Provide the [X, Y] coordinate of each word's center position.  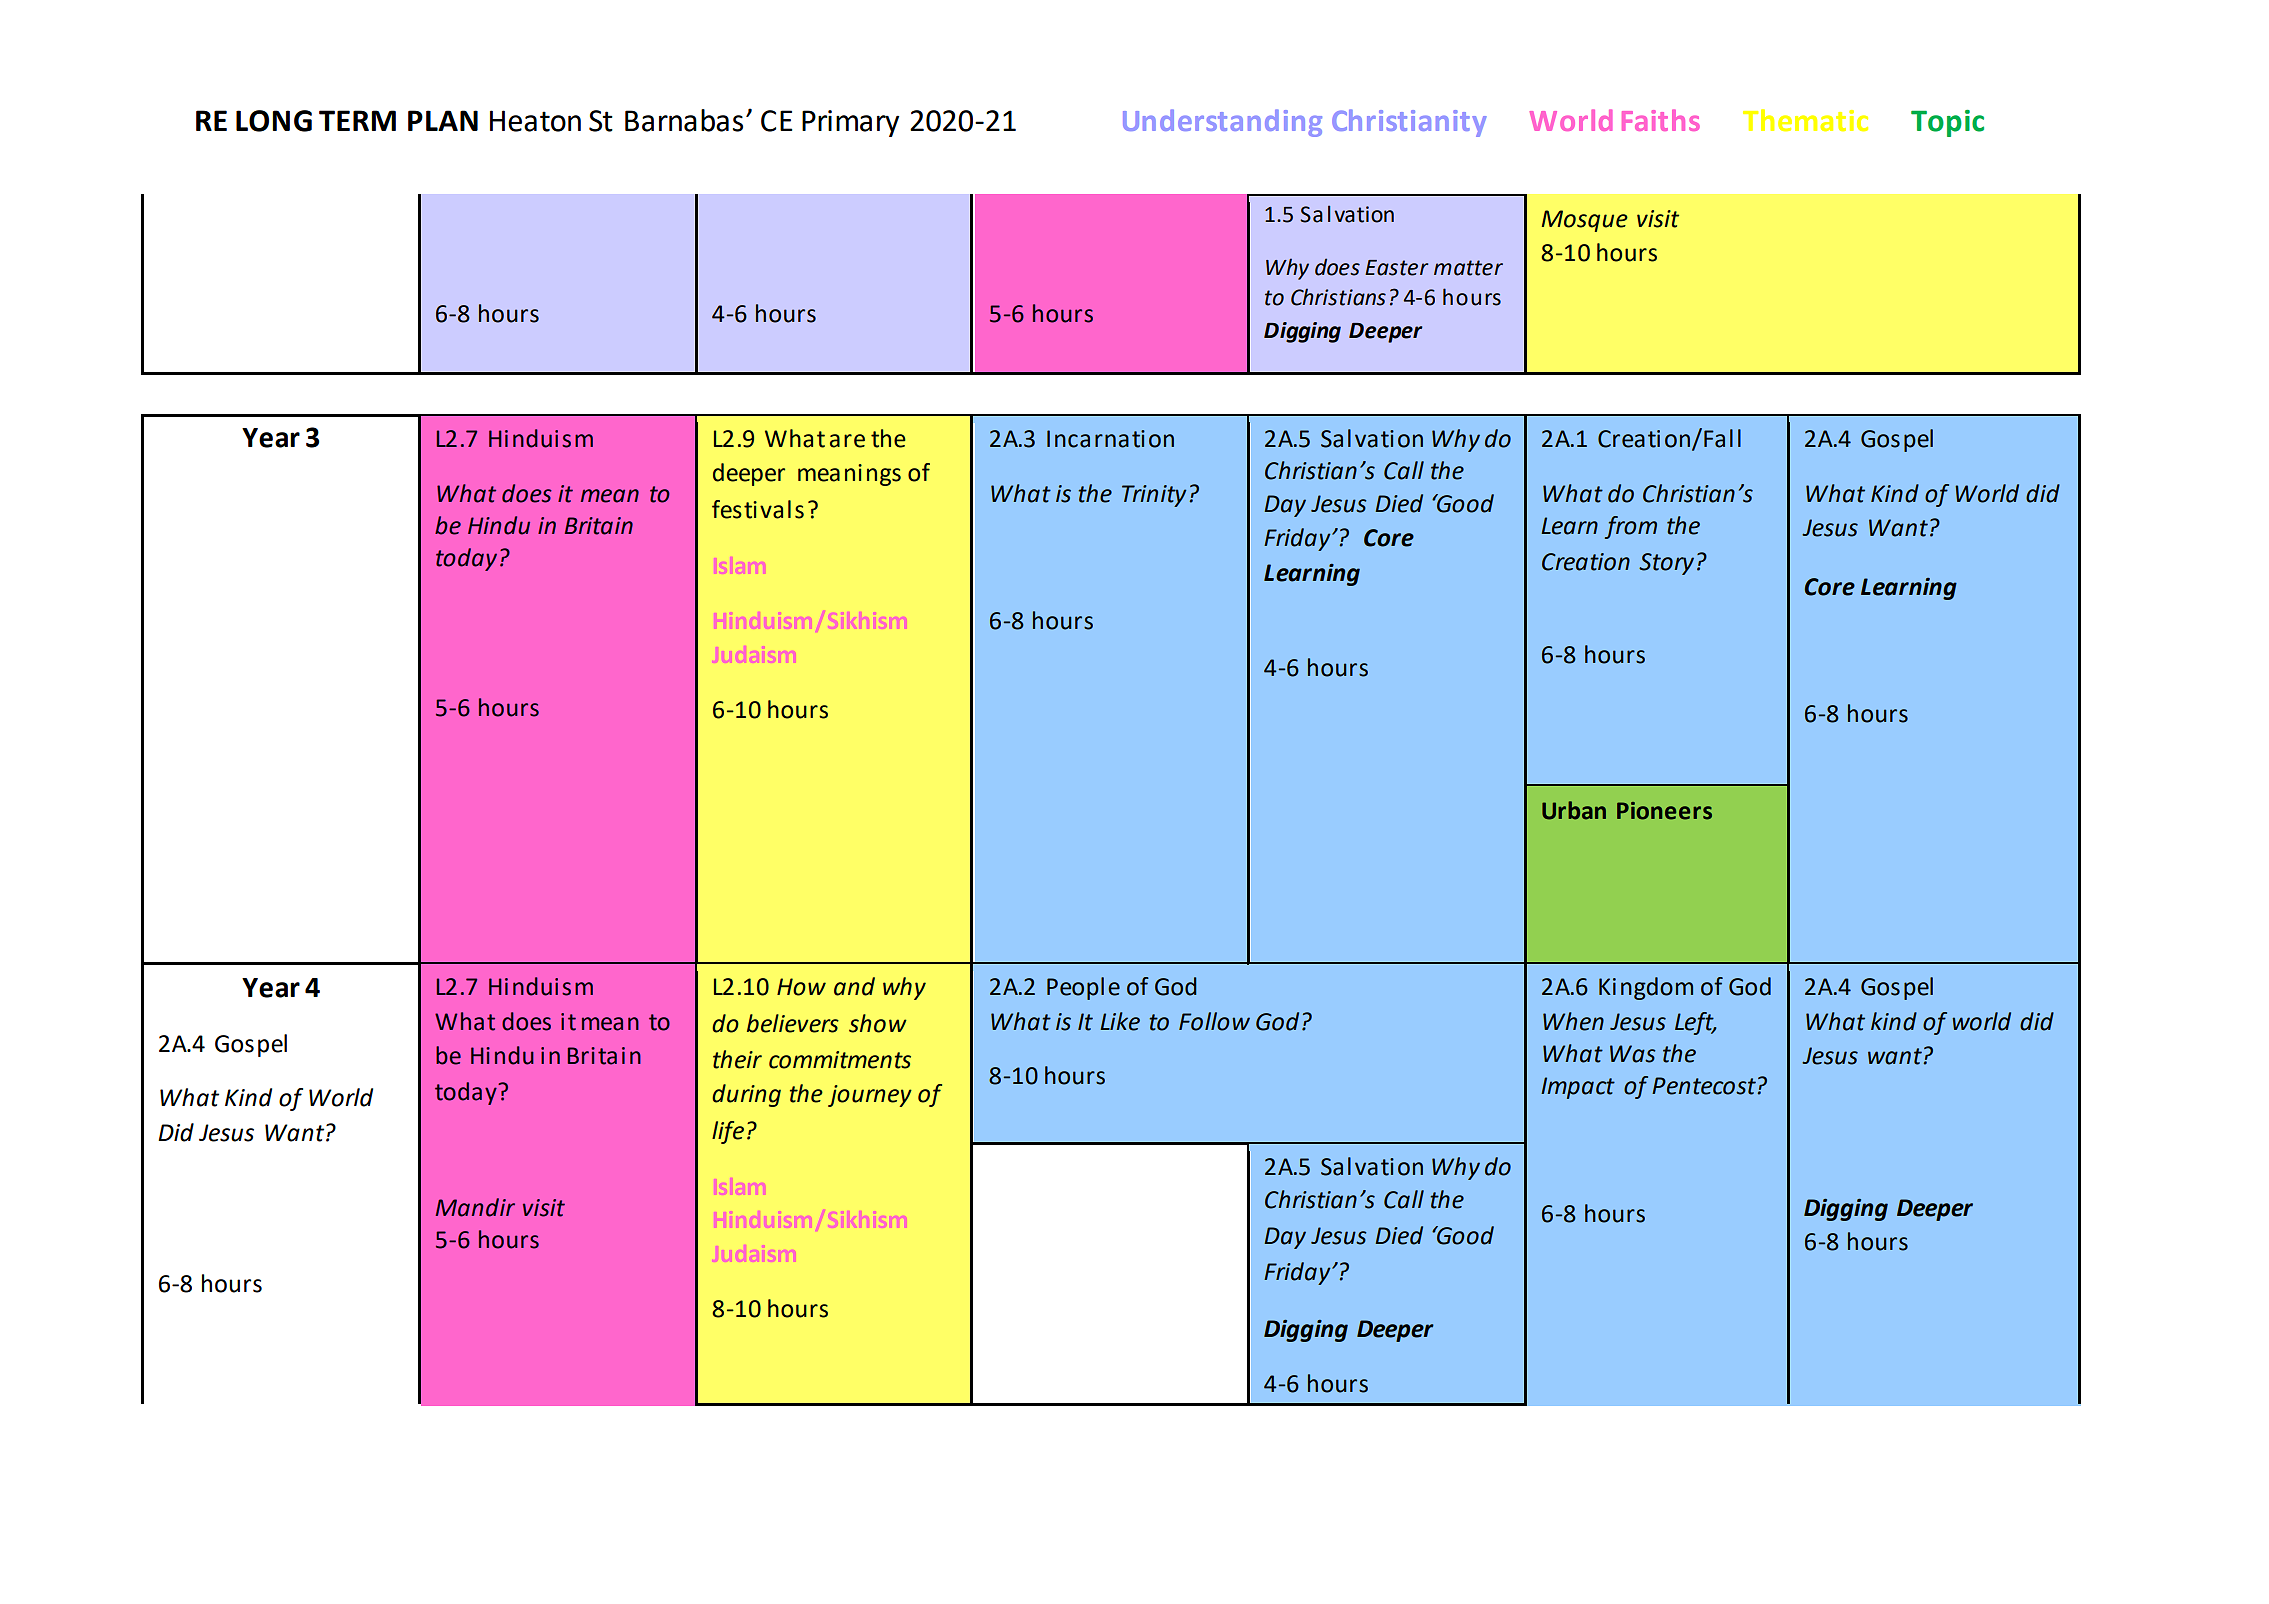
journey [870, 1096]
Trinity [1154, 496]
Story [1666, 564]
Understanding [1222, 123]
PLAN [443, 120]
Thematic [1805, 120]
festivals [758, 509]
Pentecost [1705, 1086]
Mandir [475, 1207]
